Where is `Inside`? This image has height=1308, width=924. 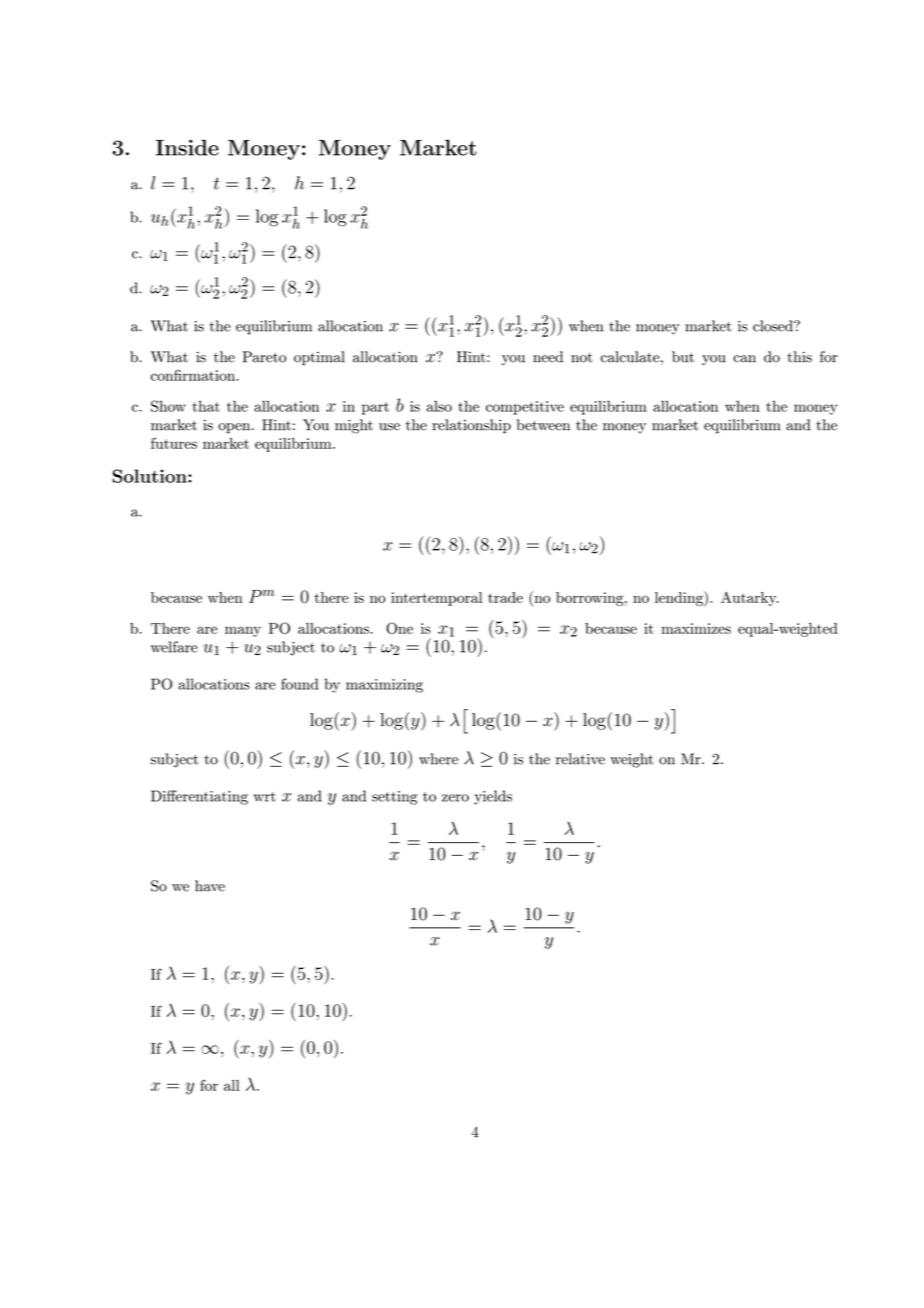
Inside is located at coordinates (187, 147).
